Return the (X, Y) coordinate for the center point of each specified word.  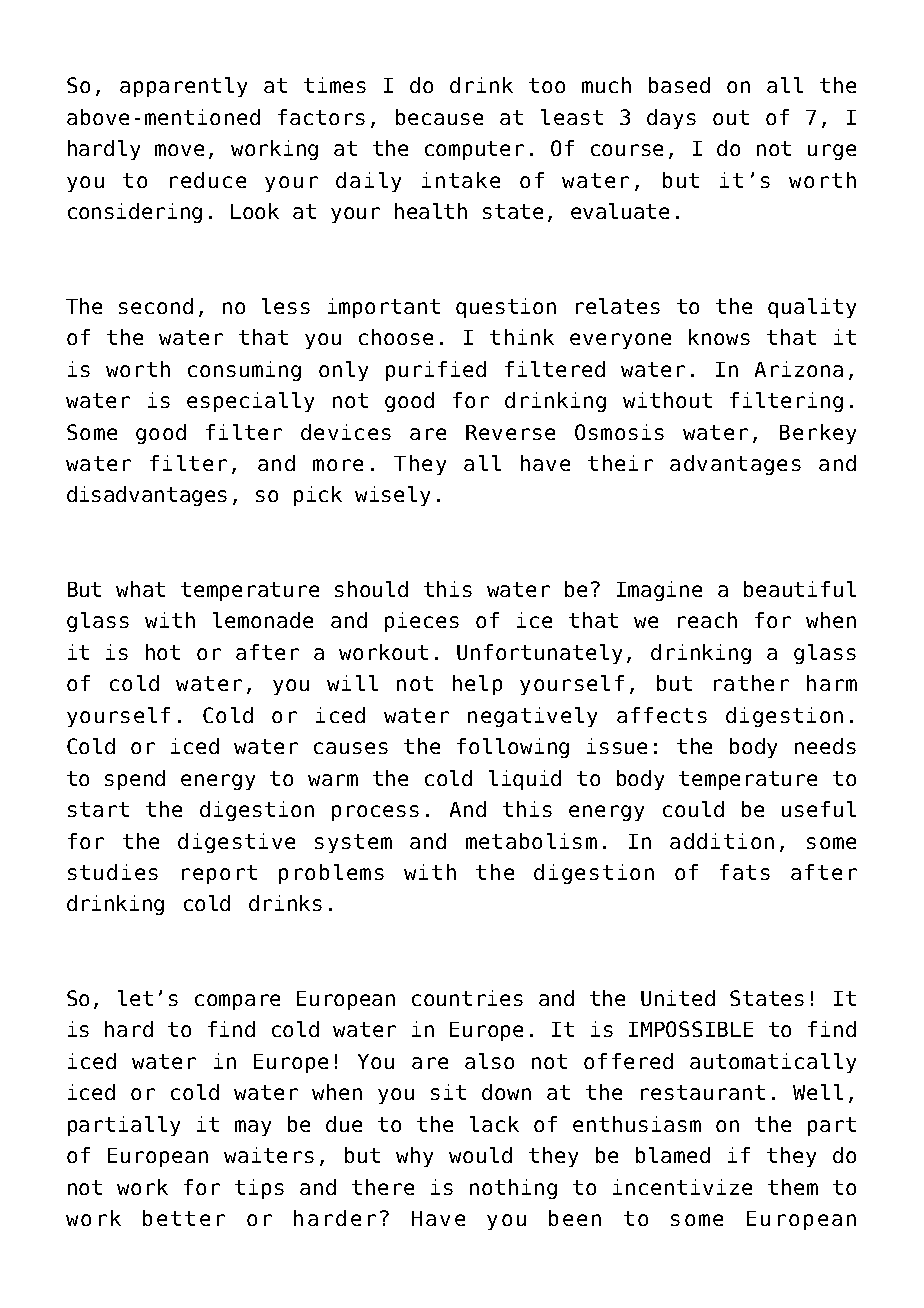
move (179, 150)
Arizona (799, 369)
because (439, 117)
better (184, 1218)
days (671, 119)
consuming (244, 371)
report (219, 874)
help (477, 685)
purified (436, 371)
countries (467, 998)
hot (163, 652)
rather (751, 683)
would (480, 1155)
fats (745, 872)
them (793, 1187)
